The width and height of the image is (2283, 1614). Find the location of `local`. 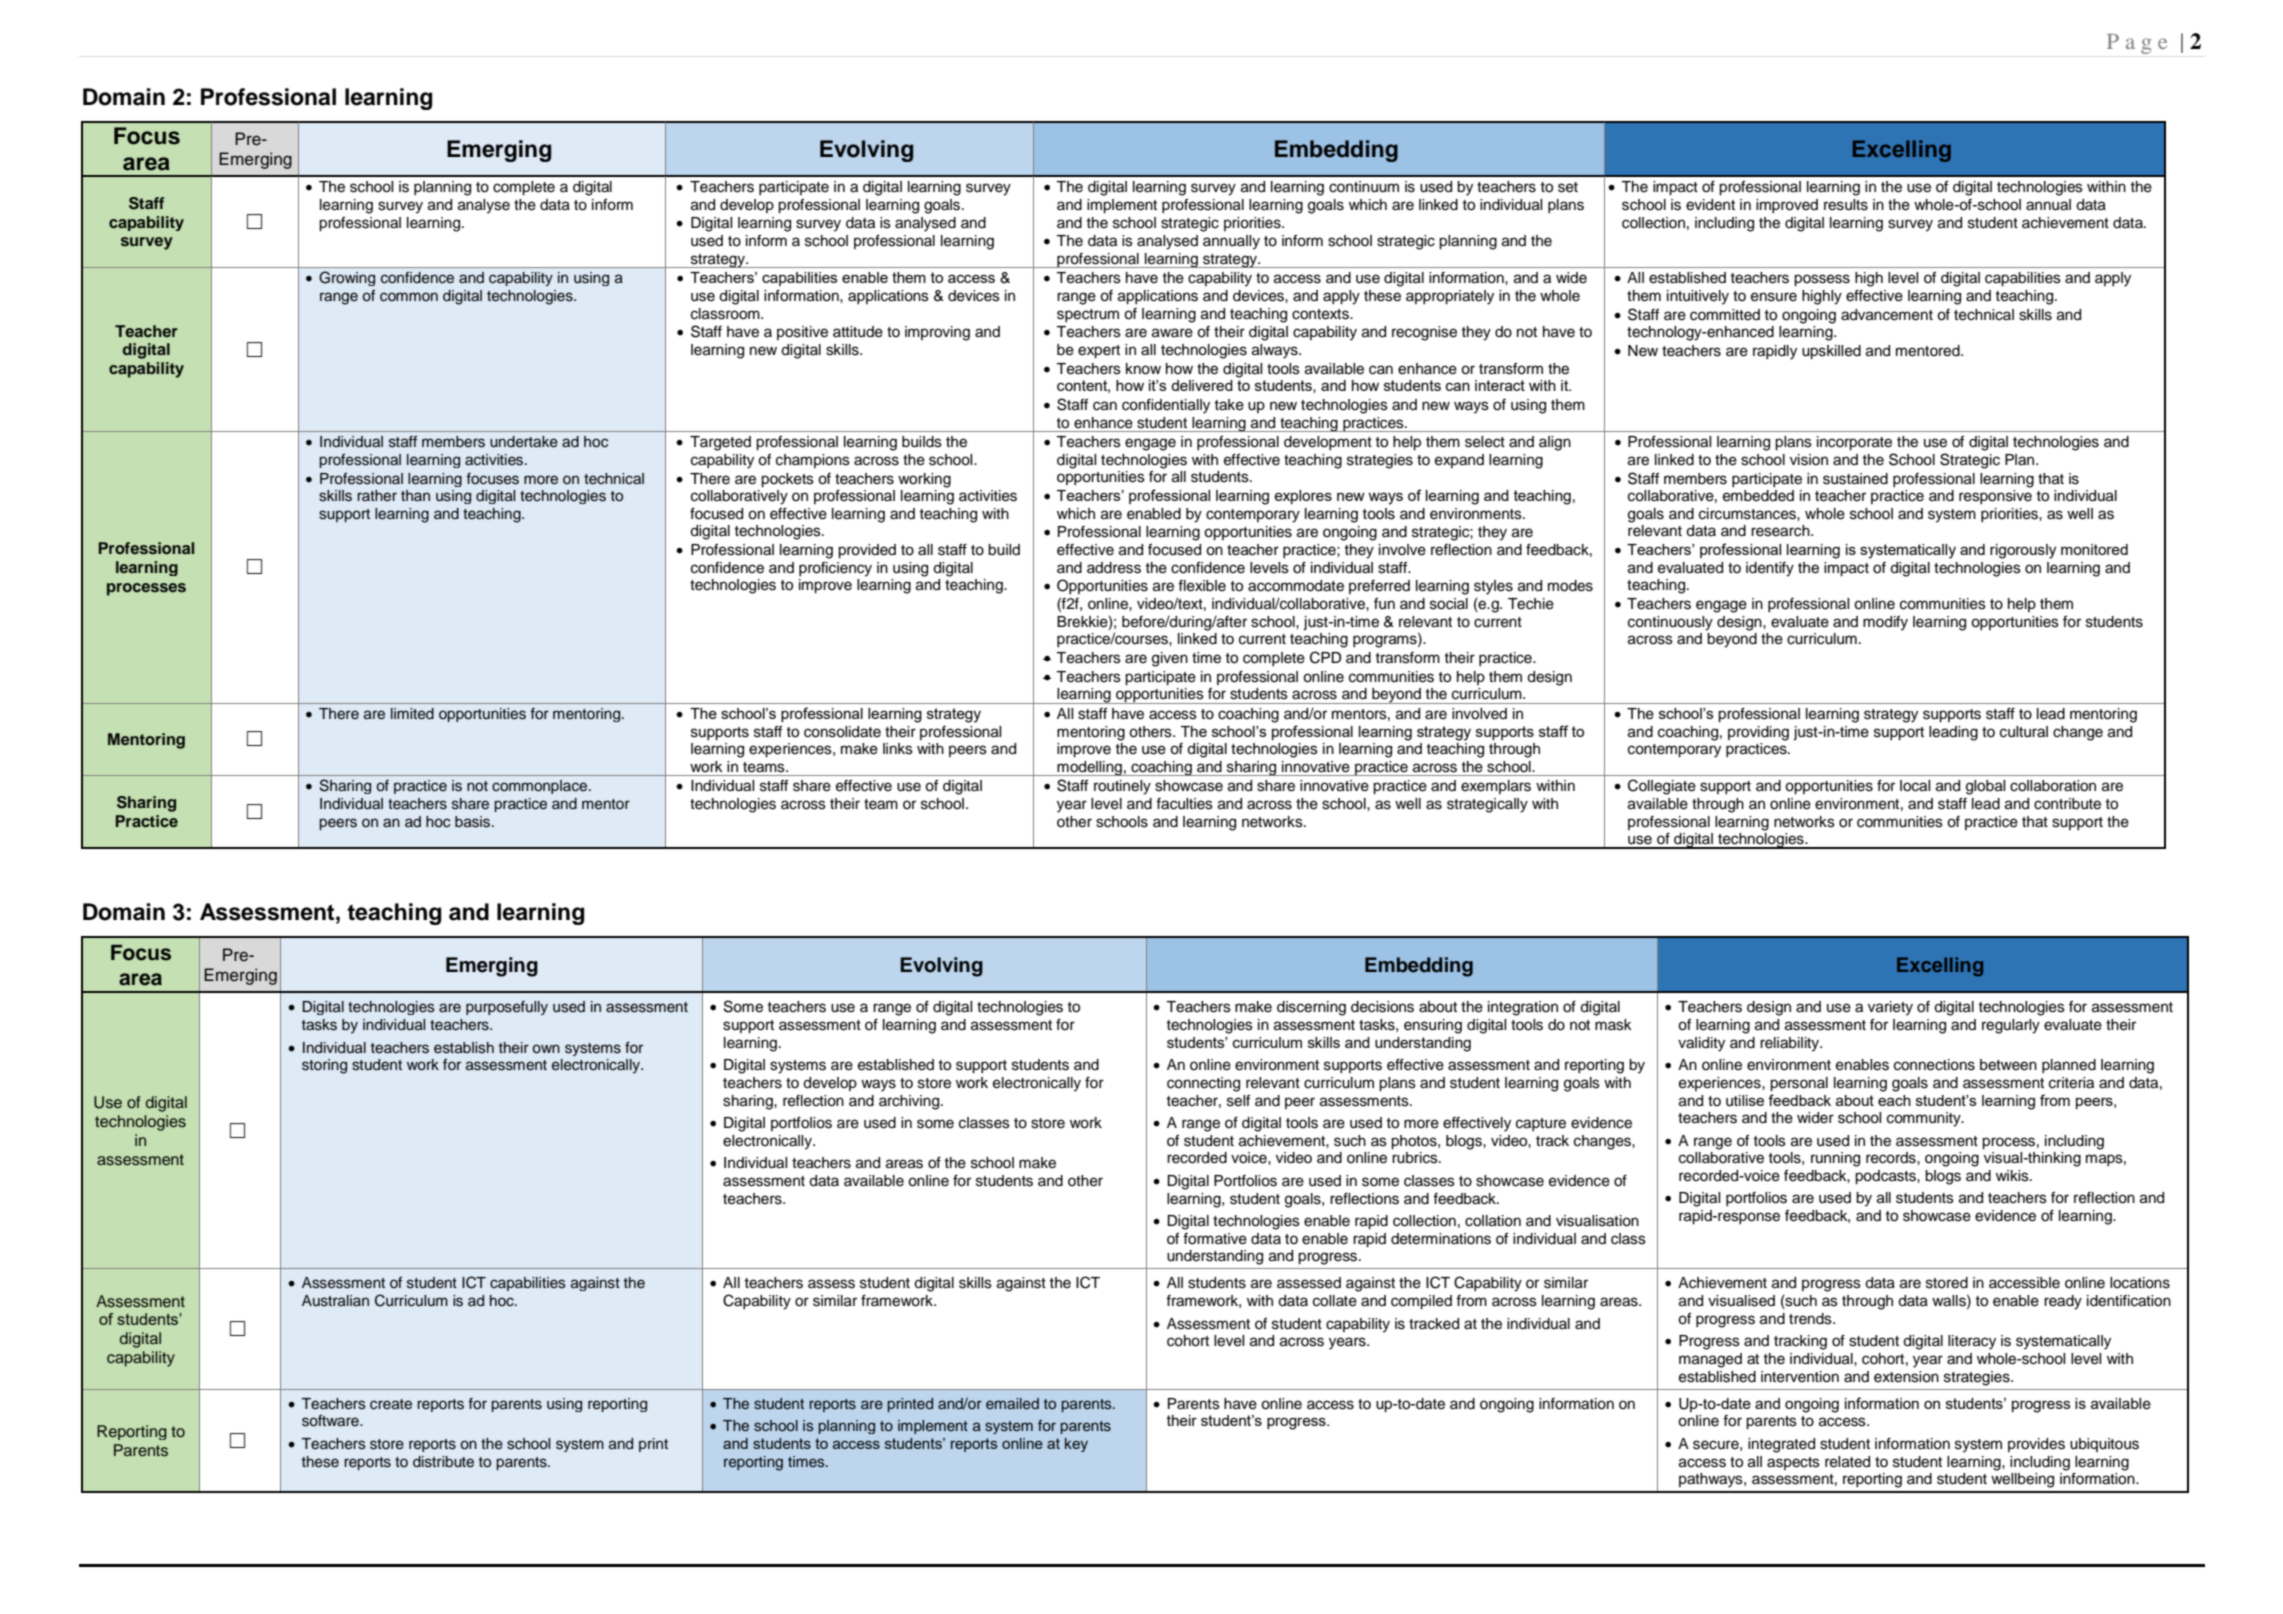

local is located at coordinates (1915, 786).
